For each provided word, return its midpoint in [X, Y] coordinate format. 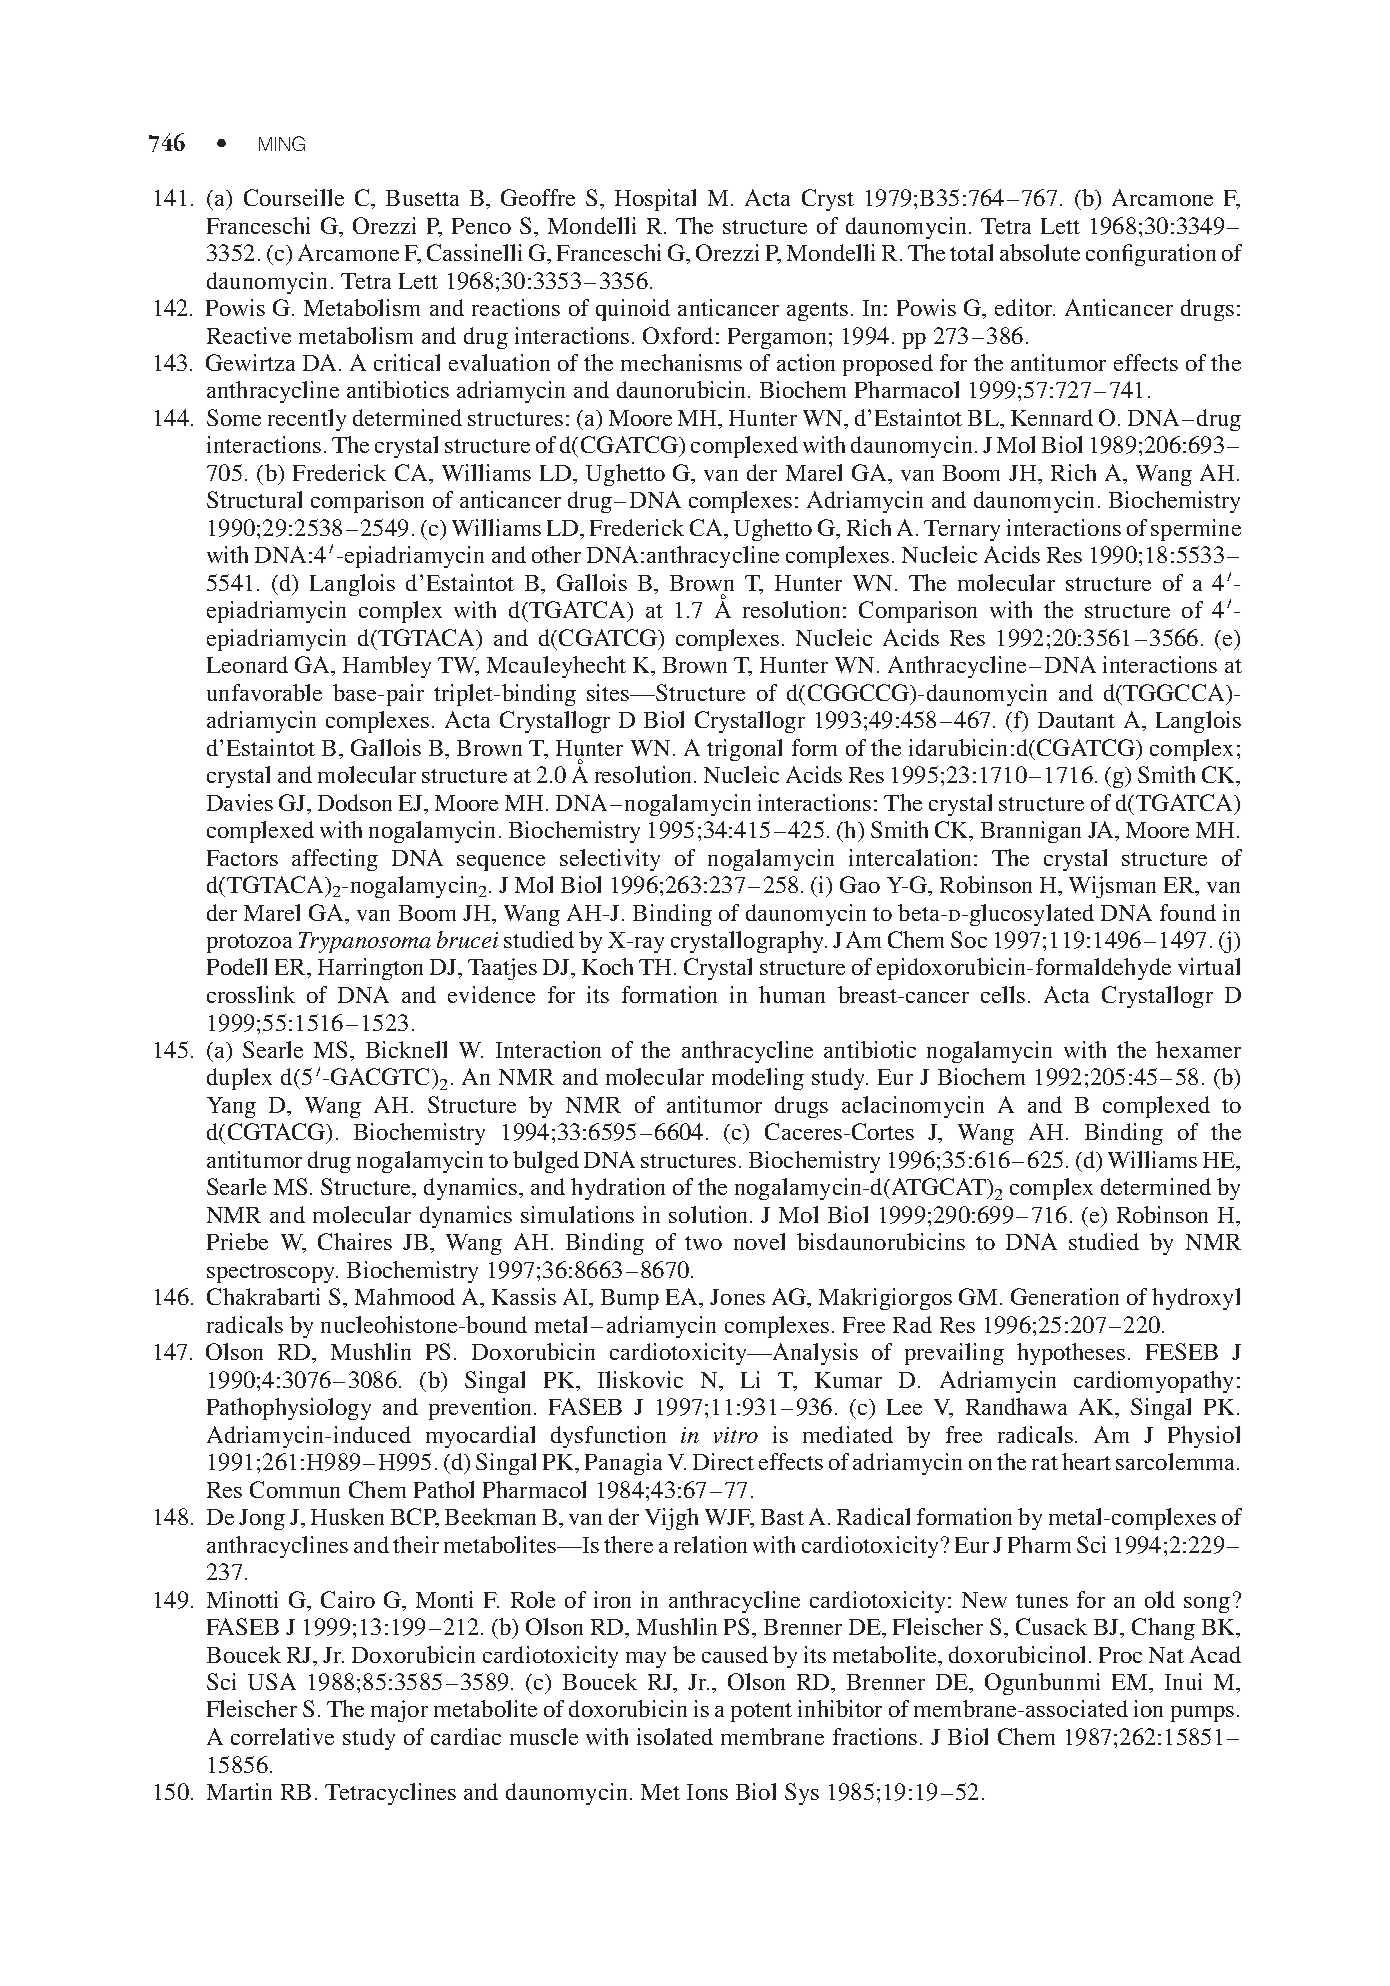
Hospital [655, 200]
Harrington [370, 969]
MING [282, 143]
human [792, 994]
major [399, 1711]
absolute [1040, 252]
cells [1003, 994]
